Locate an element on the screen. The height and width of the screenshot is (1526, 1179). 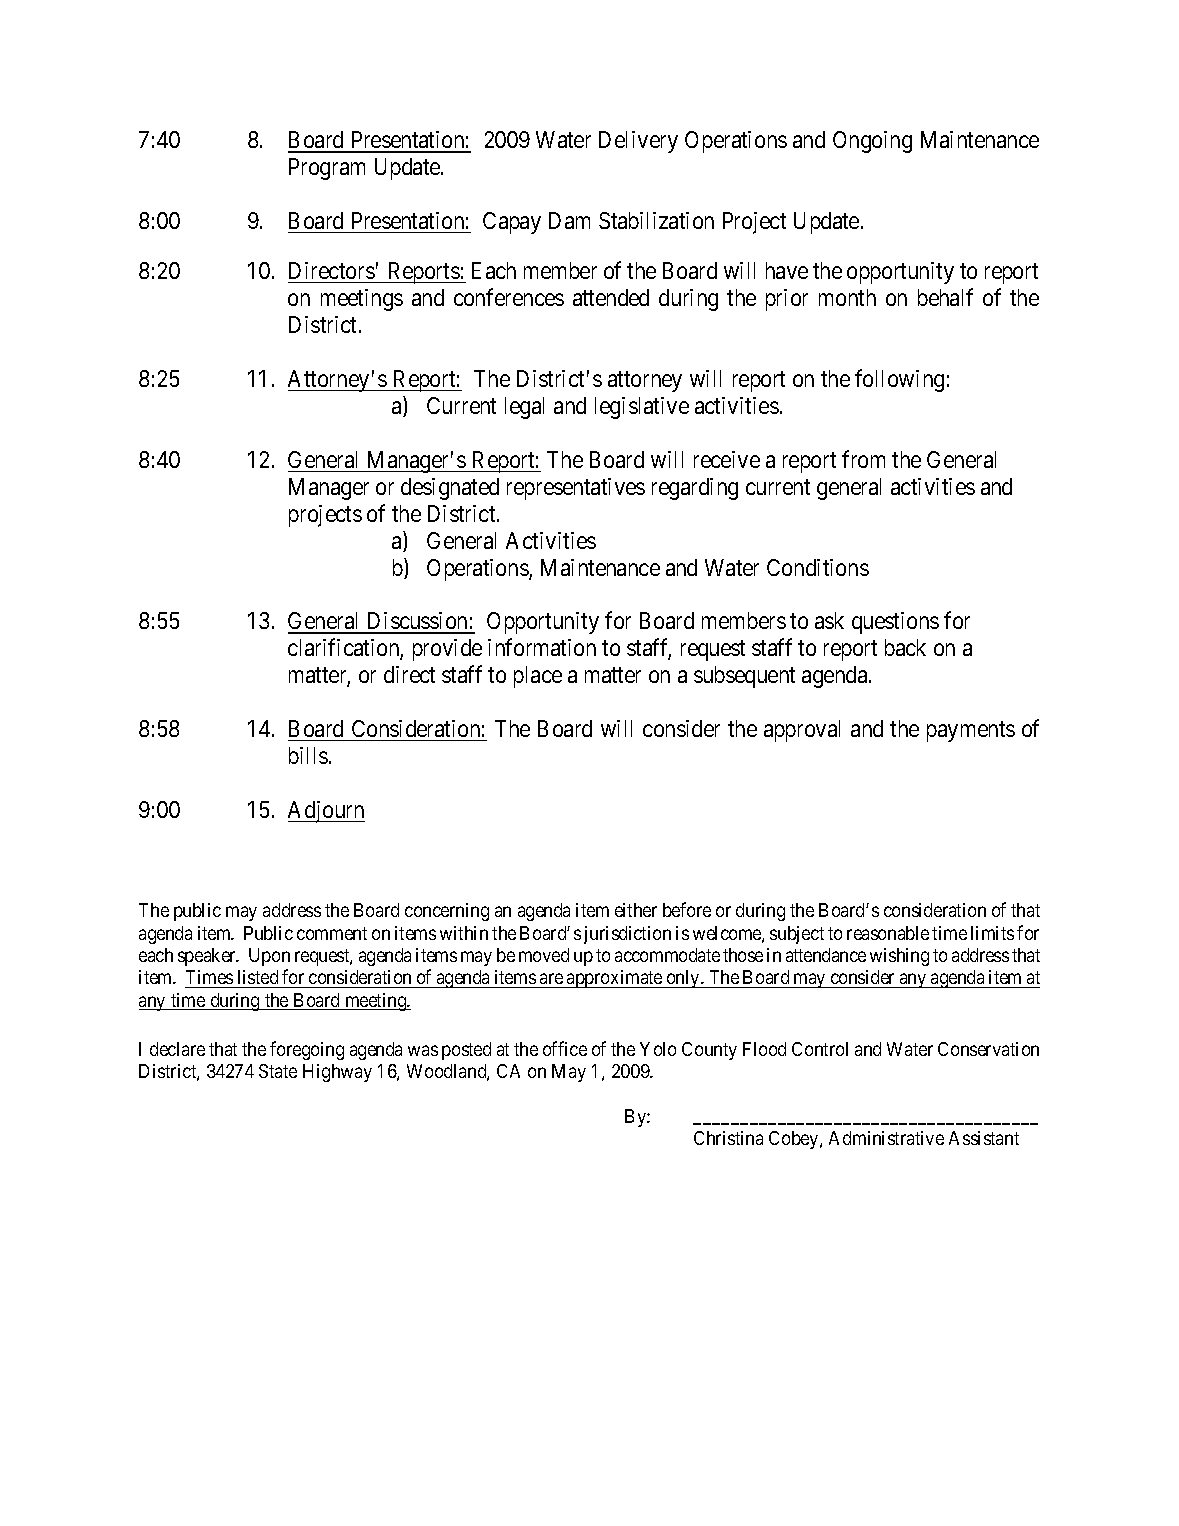
Program is located at coordinates (327, 169).
